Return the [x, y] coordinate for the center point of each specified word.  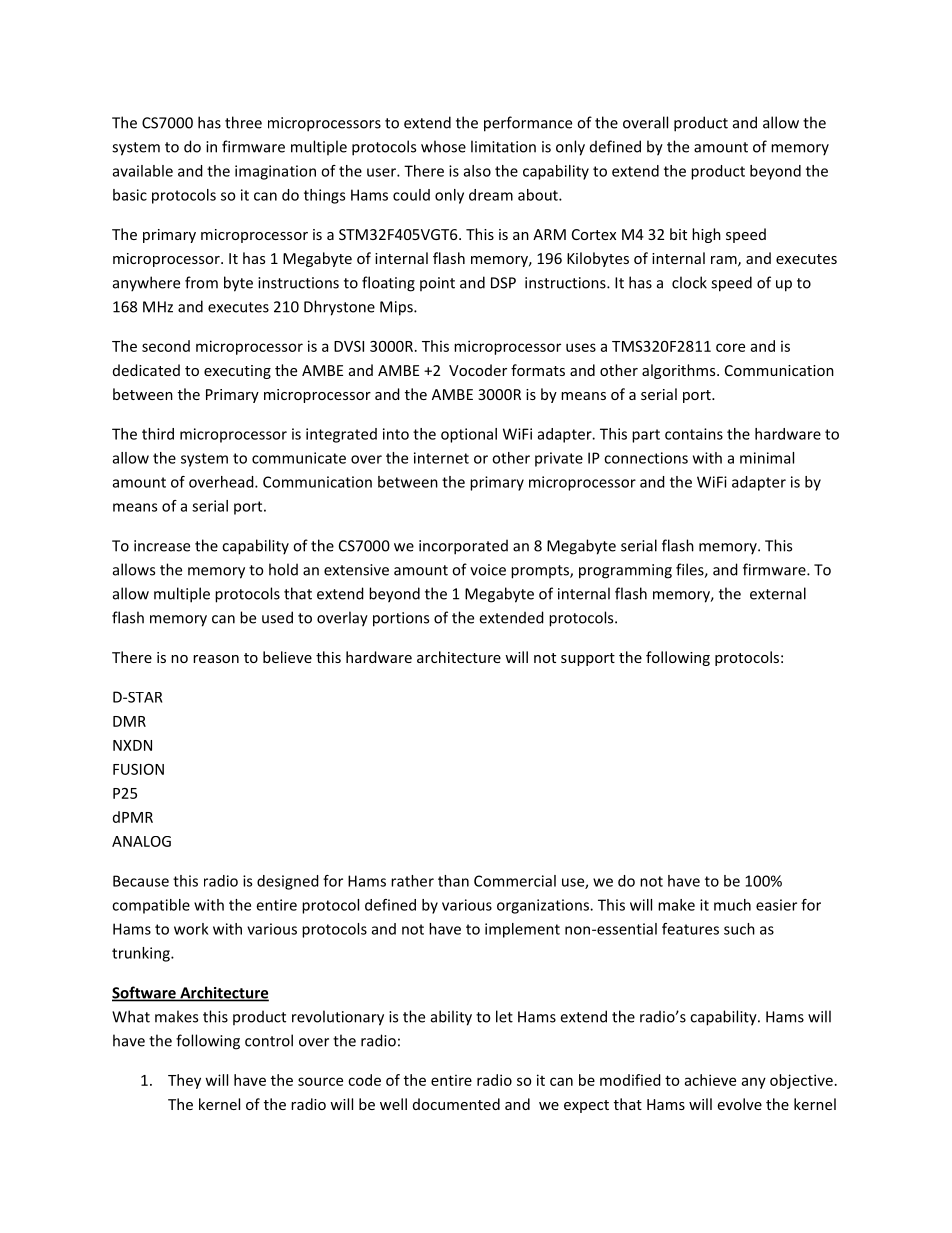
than [453, 881]
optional [469, 435]
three [243, 122]
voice [488, 570]
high [706, 235]
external [778, 593]
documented [456, 1104]
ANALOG [141, 841]
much [732, 905]
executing [237, 372]
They [184, 1081]
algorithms [680, 371]
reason [216, 659]
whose [443, 146]
